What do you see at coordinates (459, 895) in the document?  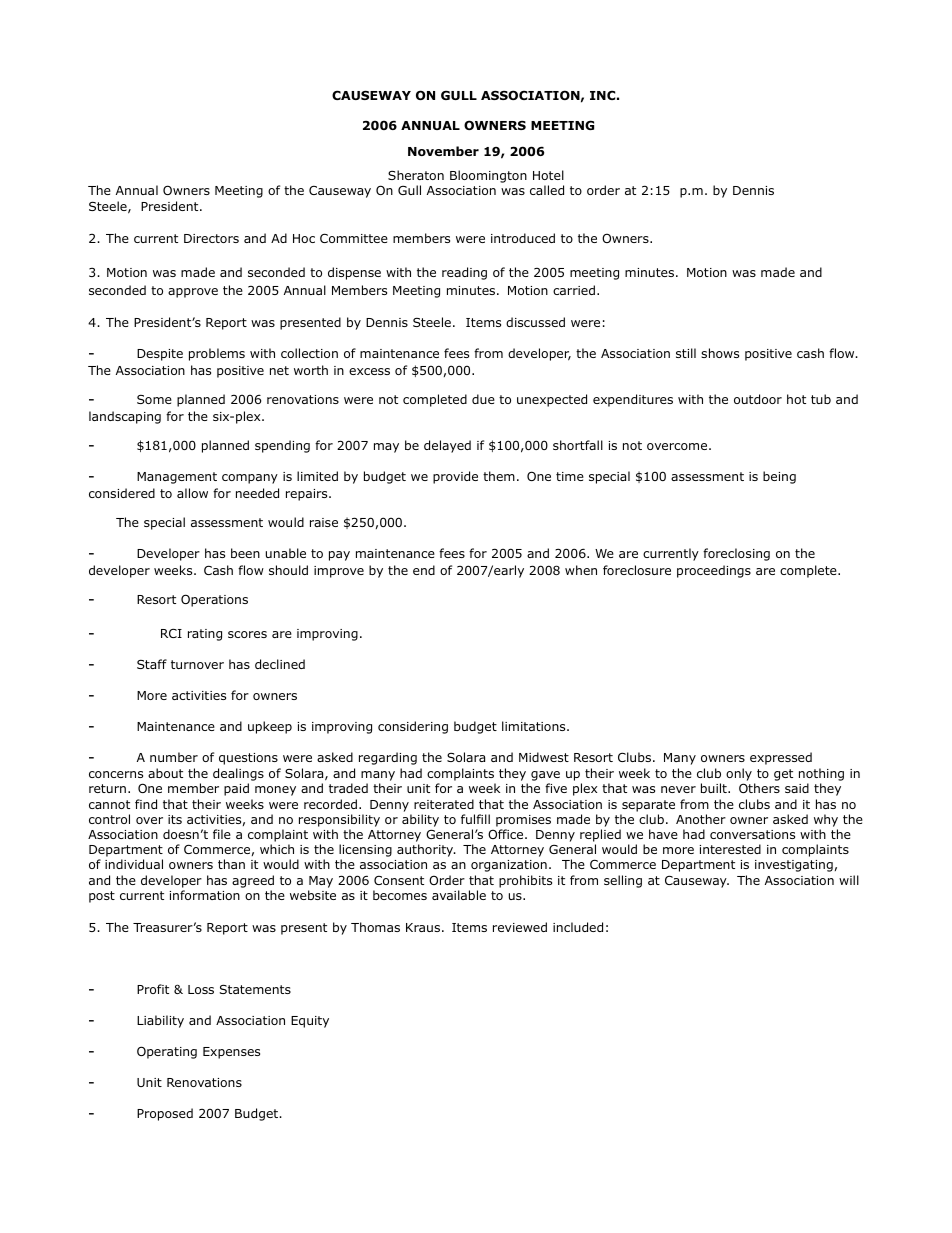 I see `available` at bounding box center [459, 895].
